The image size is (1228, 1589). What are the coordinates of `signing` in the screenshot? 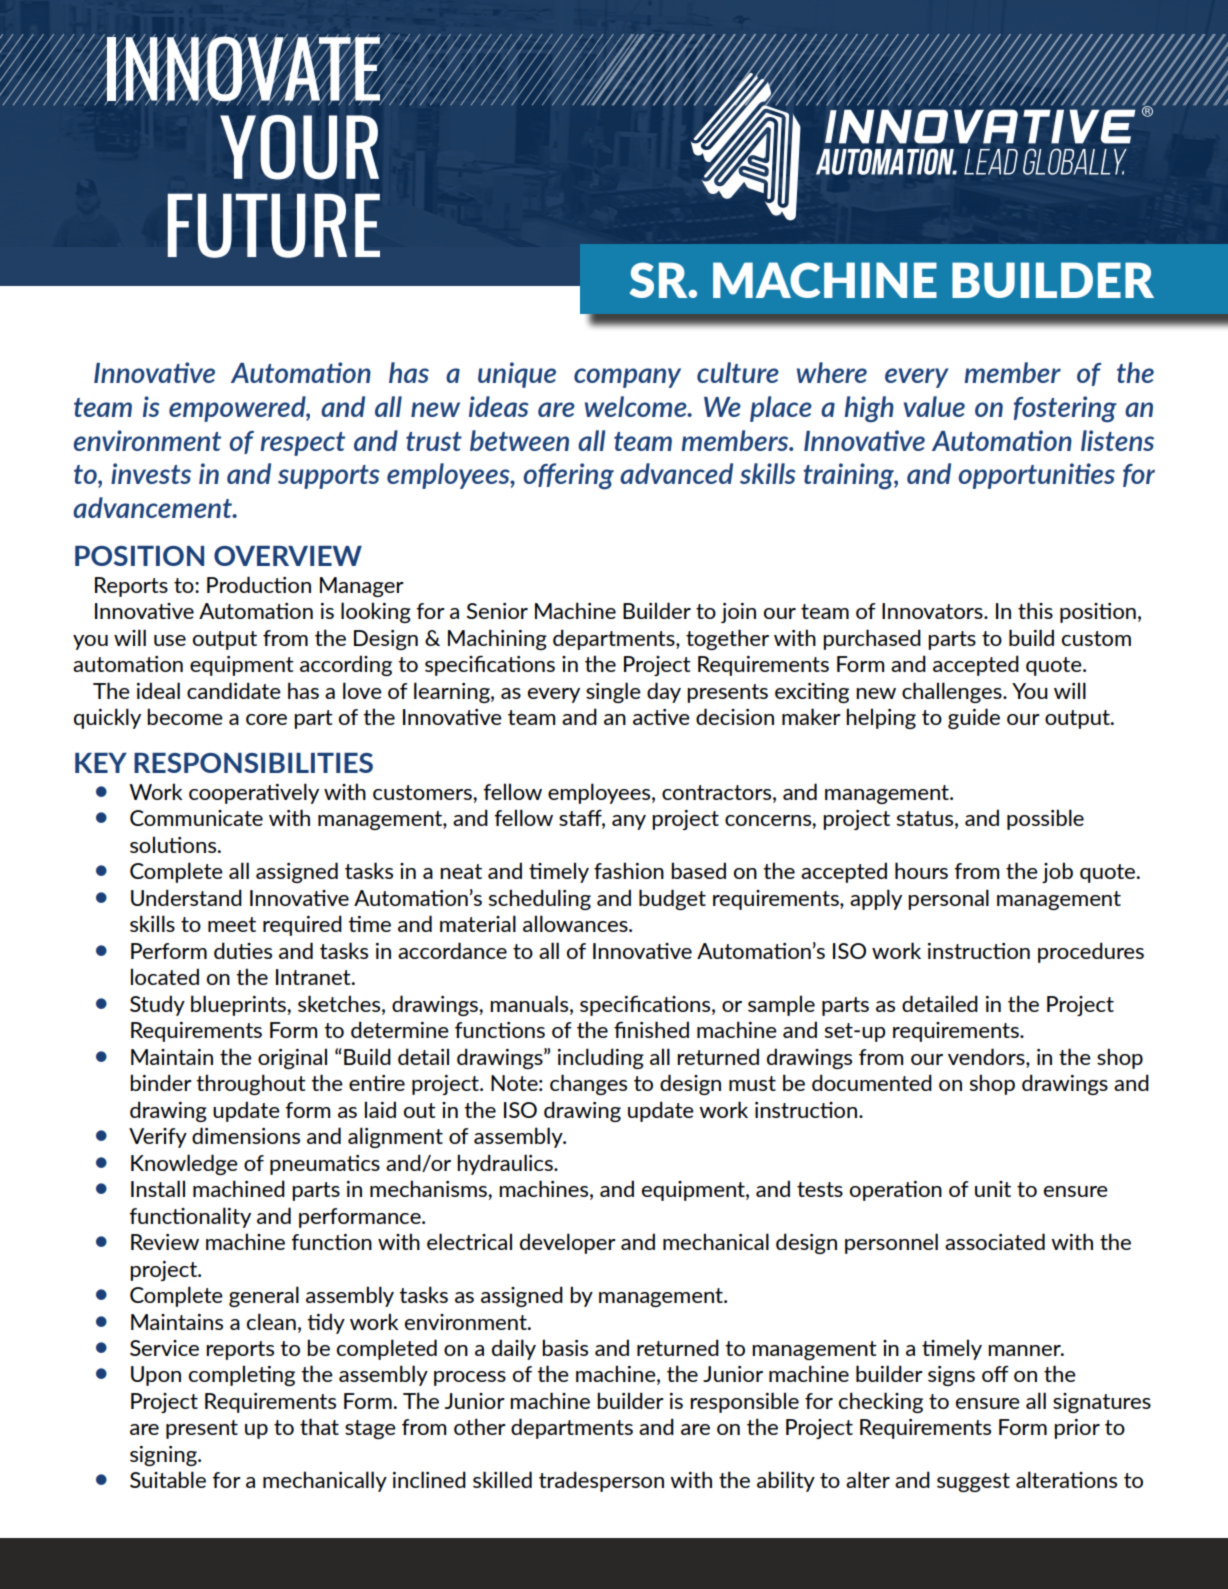 It's located at (164, 1456).
